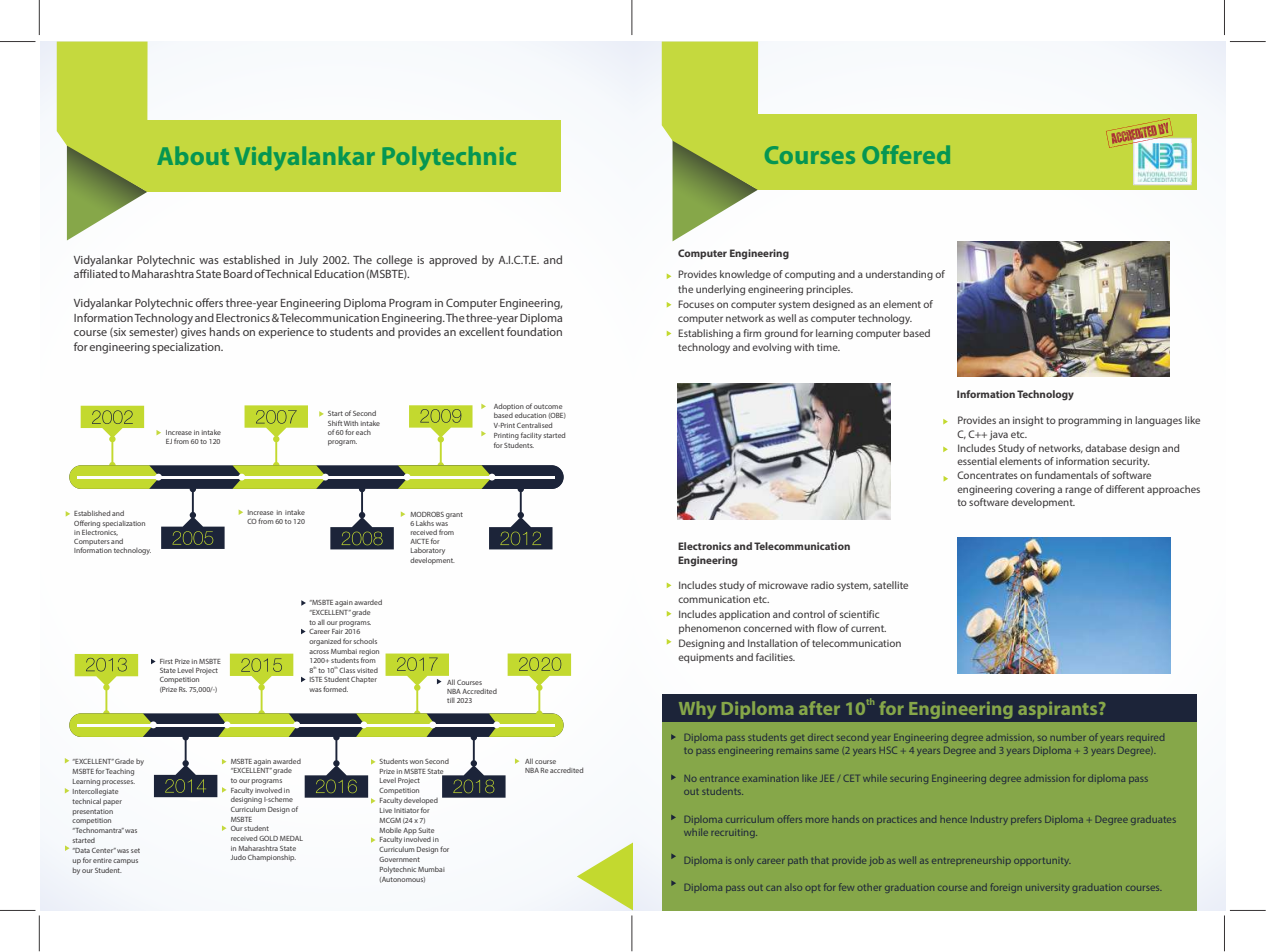 The image size is (1266, 952). I want to click on Judo, so click(238, 857).
